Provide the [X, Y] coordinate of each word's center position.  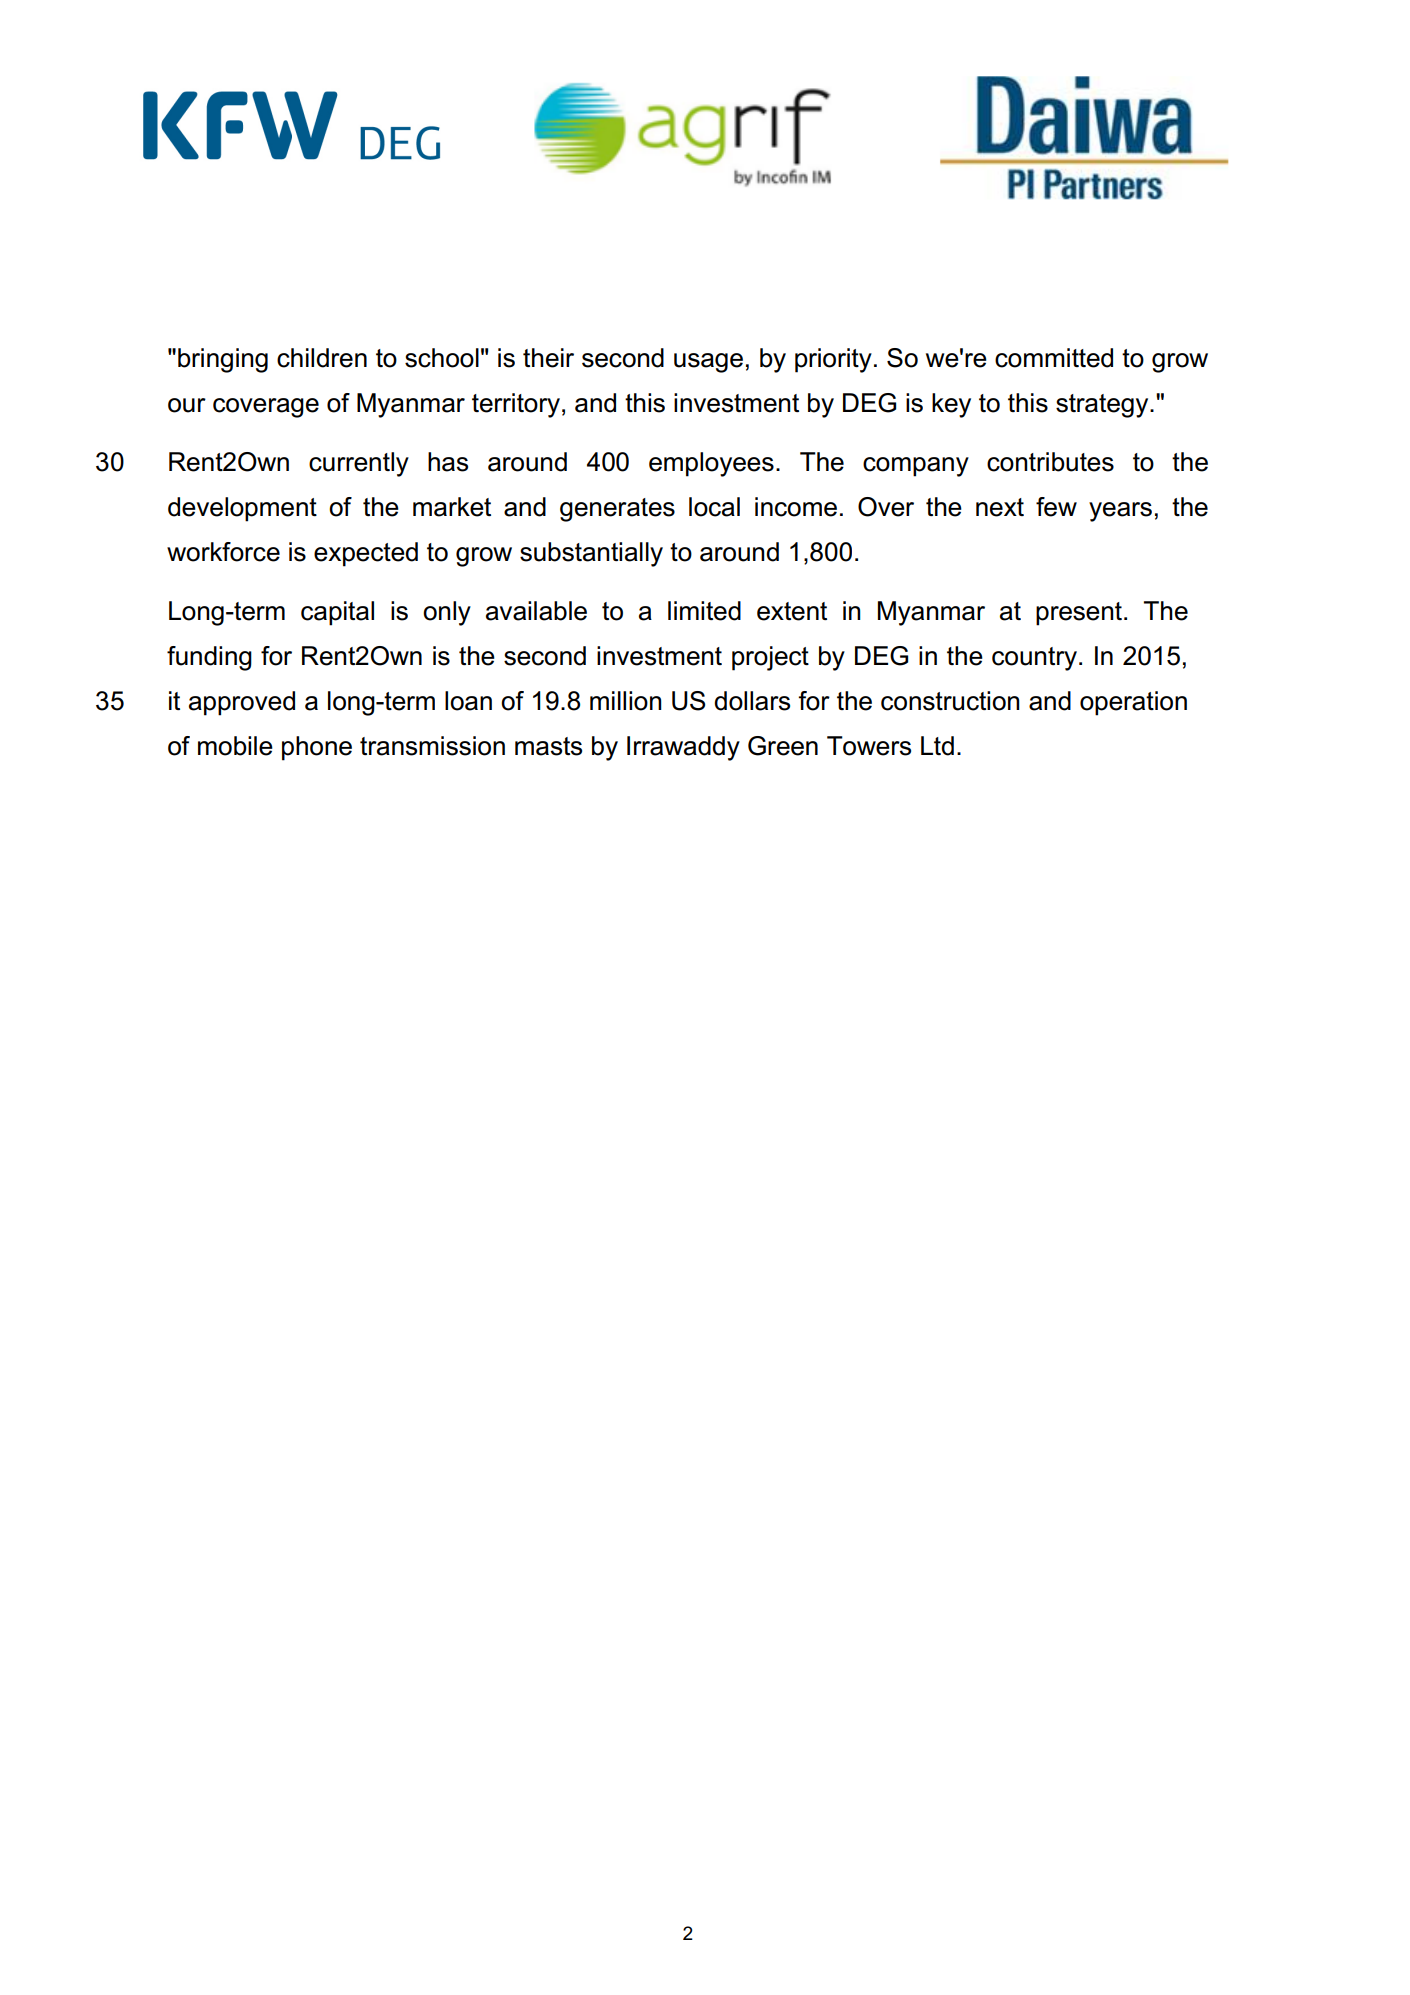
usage [708, 363]
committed [1054, 358]
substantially [591, 554]
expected [366, 554]
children [322, 358]
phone [317, 748]
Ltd [937, 746]
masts [548, 746]
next [1000, 507]
